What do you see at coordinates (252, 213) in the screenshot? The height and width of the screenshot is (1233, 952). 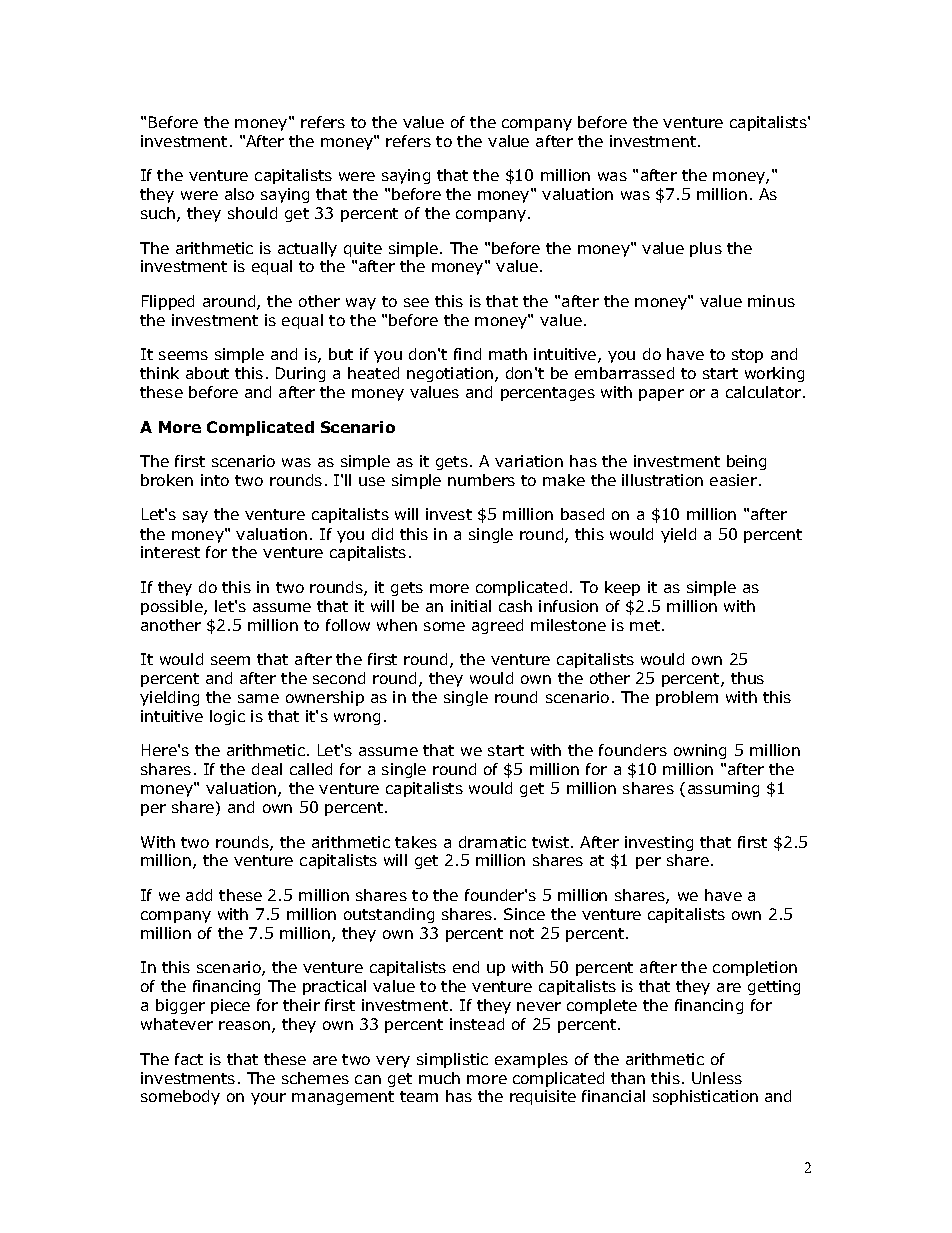 I see `should` at bounding box center [252, 213].
